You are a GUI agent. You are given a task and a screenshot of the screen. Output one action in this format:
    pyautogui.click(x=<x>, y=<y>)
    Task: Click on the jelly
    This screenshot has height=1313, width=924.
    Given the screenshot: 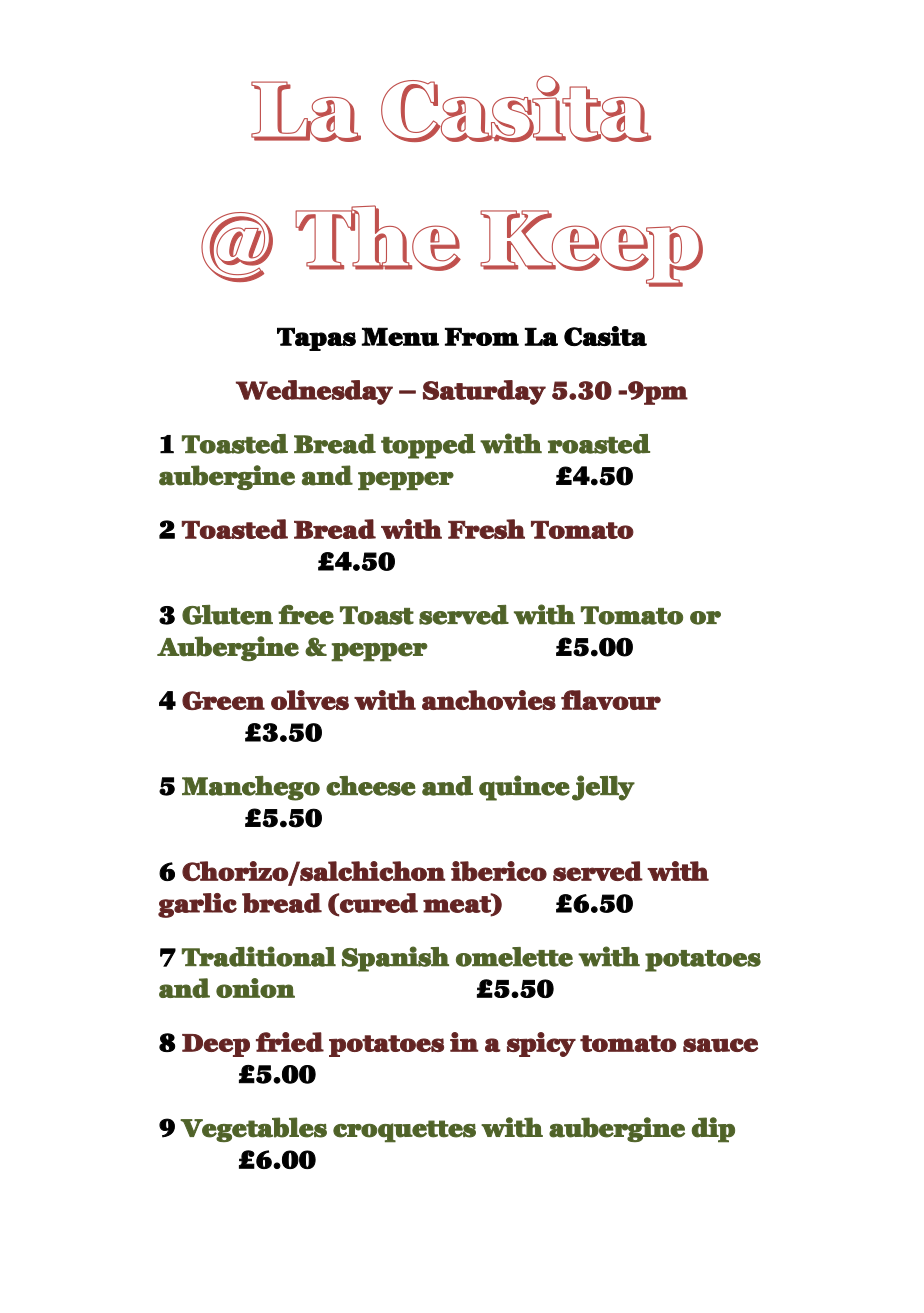 What is the action you would take?
    pyautogui.click(x=603, y=788)
